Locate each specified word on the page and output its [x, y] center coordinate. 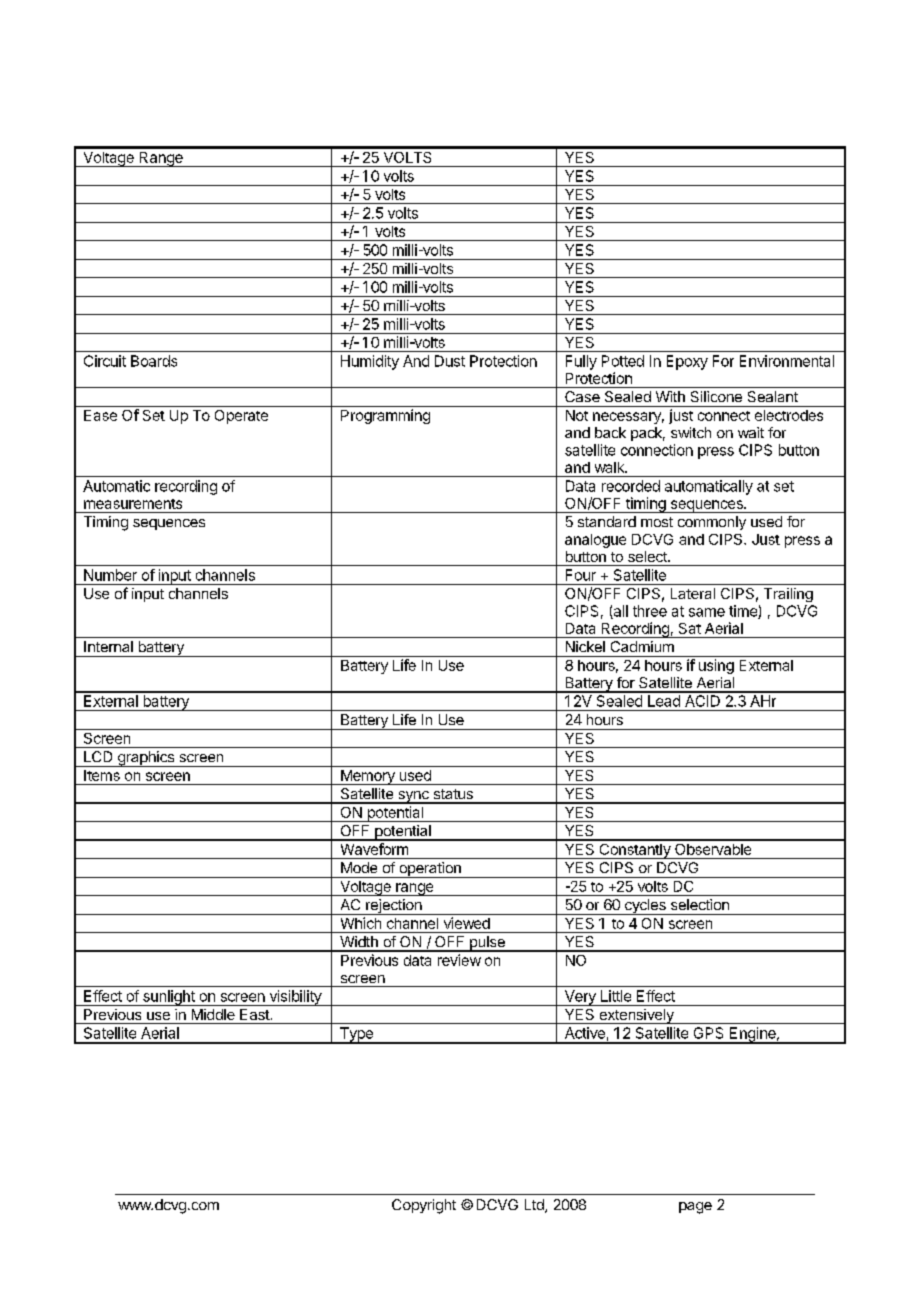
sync [413, 797]
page [695, 1208]
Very [580, 998]
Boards [154, 361]
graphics [145, 759]
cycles [645, 907]
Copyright [424, 1206]
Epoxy [687, 362]
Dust [450, 361]
